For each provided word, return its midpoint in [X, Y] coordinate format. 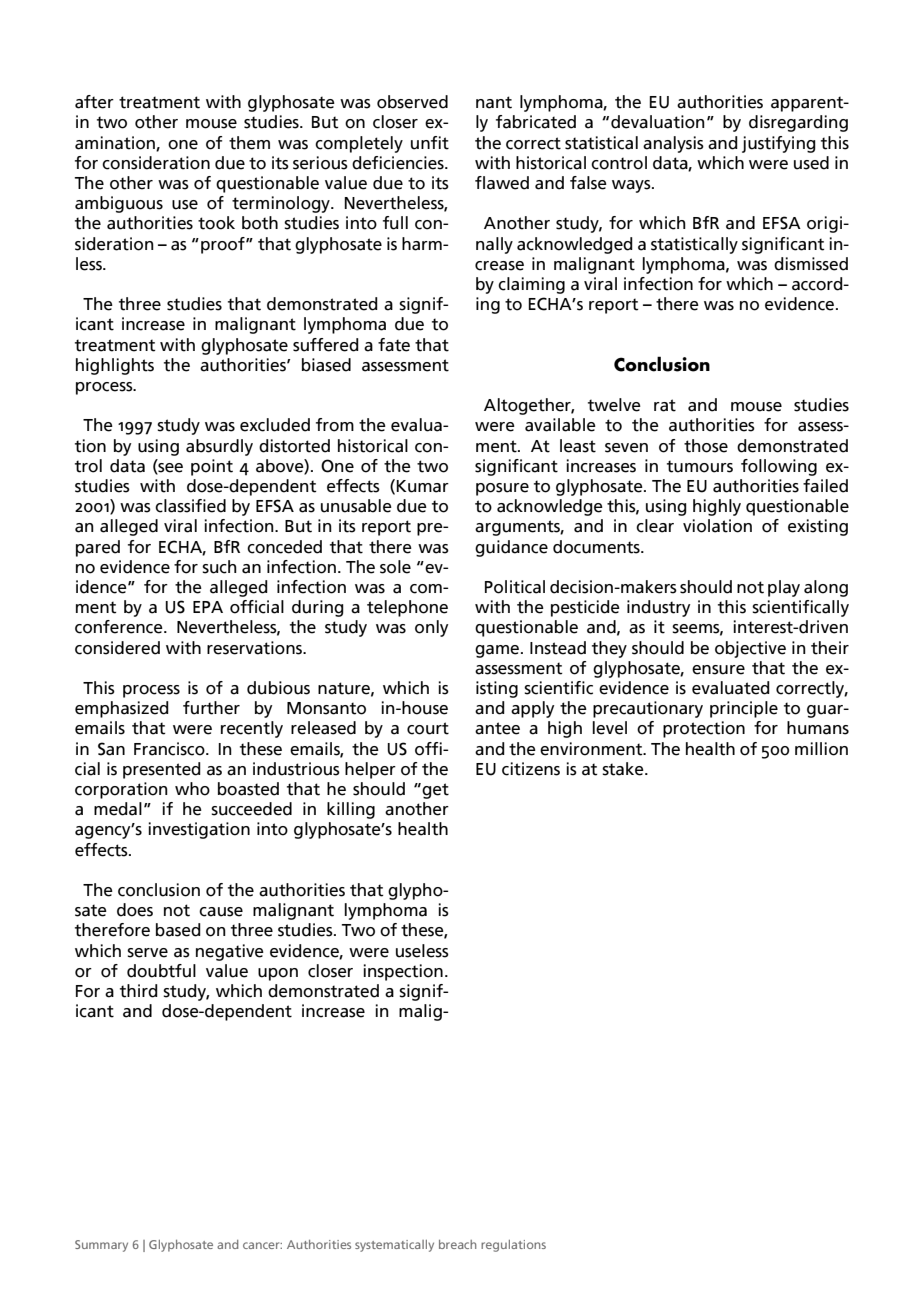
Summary [101, 1246]
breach [457, 1244]
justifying [779, 144]
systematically [394, 1246]
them [249, 143]
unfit [430, 143]
